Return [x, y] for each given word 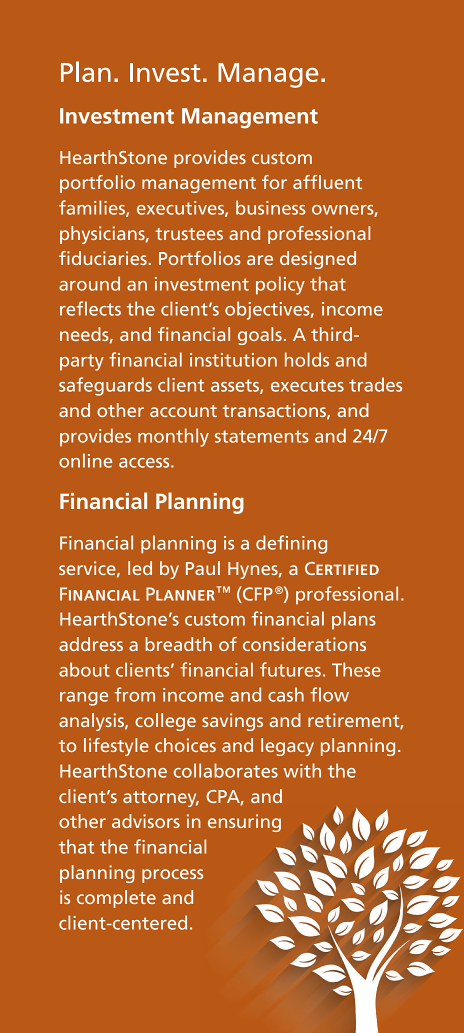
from [135, 694]
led [140, 568]
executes [307, 385]
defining [291, 544]
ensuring [244, 823]
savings [232, 722]
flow [329, 694]
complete [116, 899]
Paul [203, 568]
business [271, 207]
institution [233, 360]
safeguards [105, 386]
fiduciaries [103, 258]
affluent [327, 182]
